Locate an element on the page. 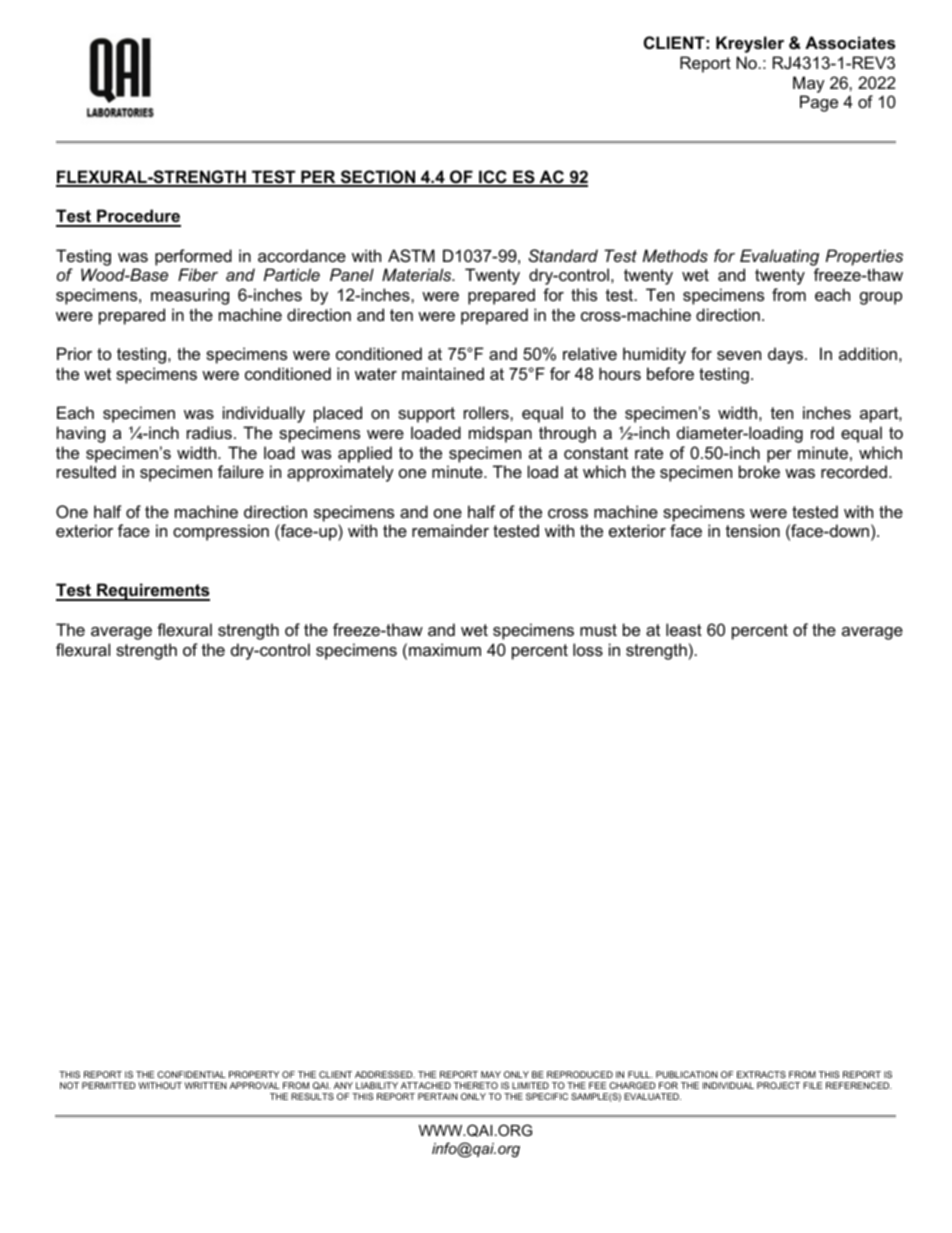 The width and height of the page is (952, 1233). radius is located at coordinates (209, 432).
